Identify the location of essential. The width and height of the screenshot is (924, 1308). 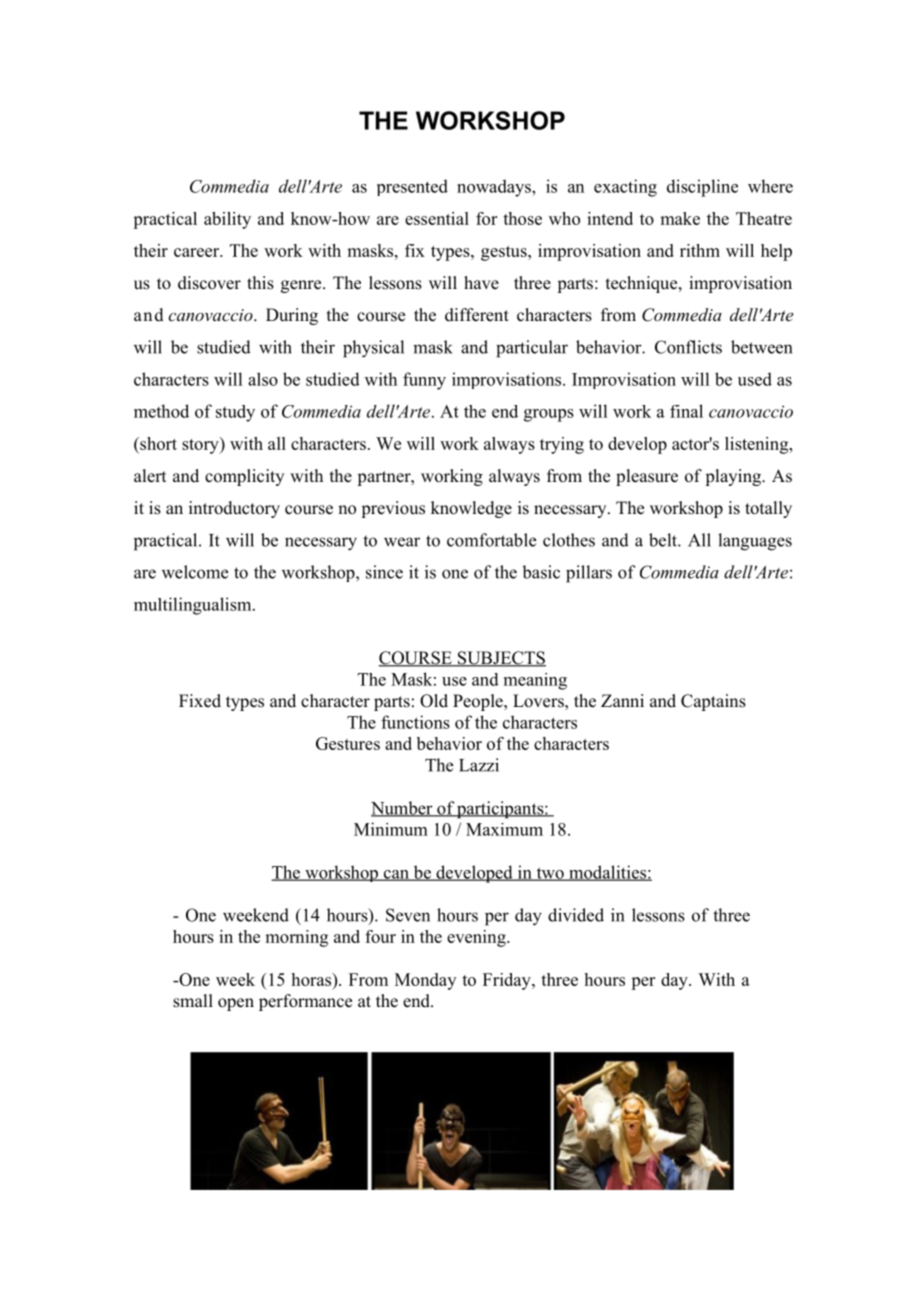
(437, 218).
